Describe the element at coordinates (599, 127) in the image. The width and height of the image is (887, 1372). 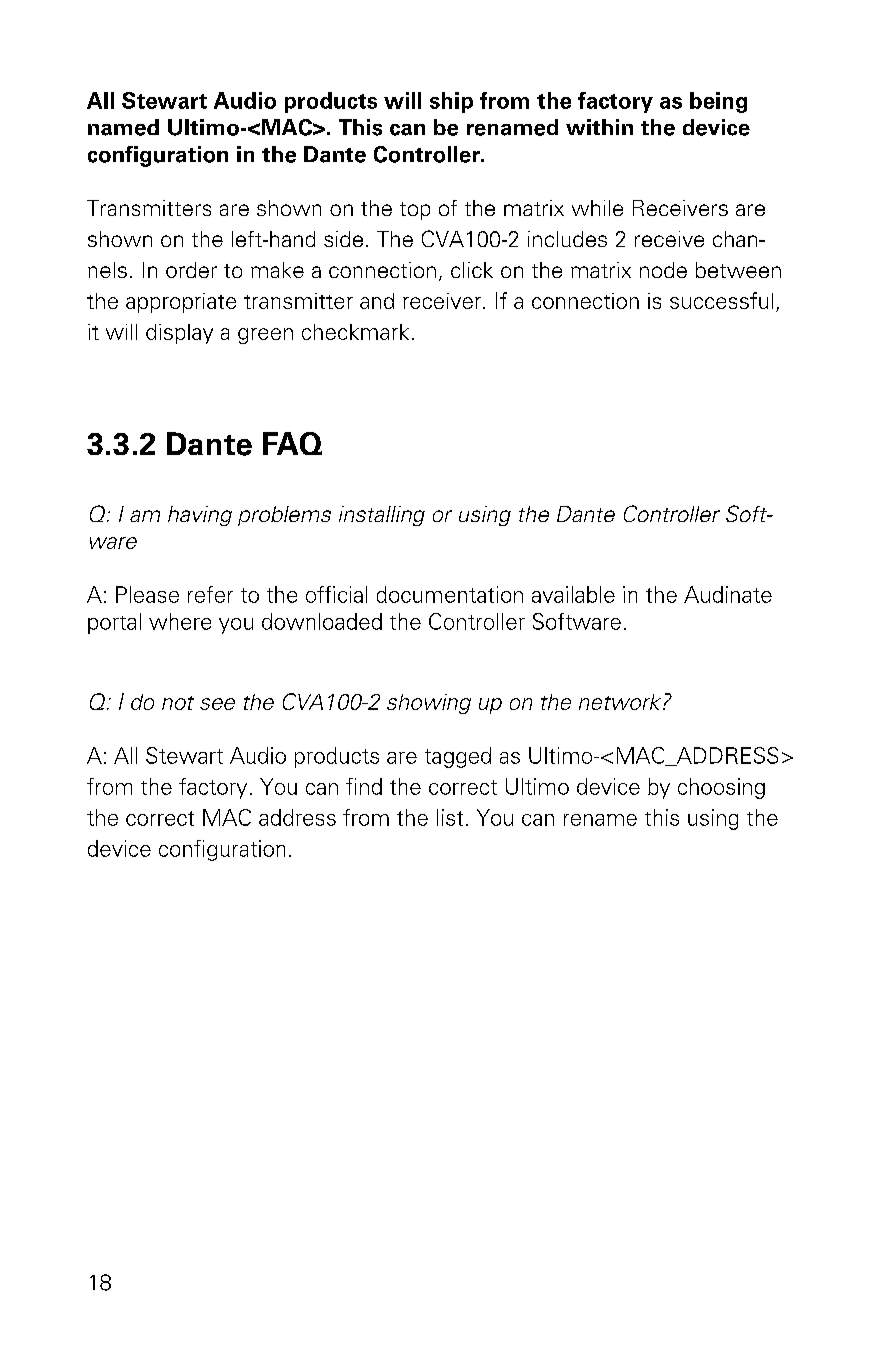
I see `within` at that location.
